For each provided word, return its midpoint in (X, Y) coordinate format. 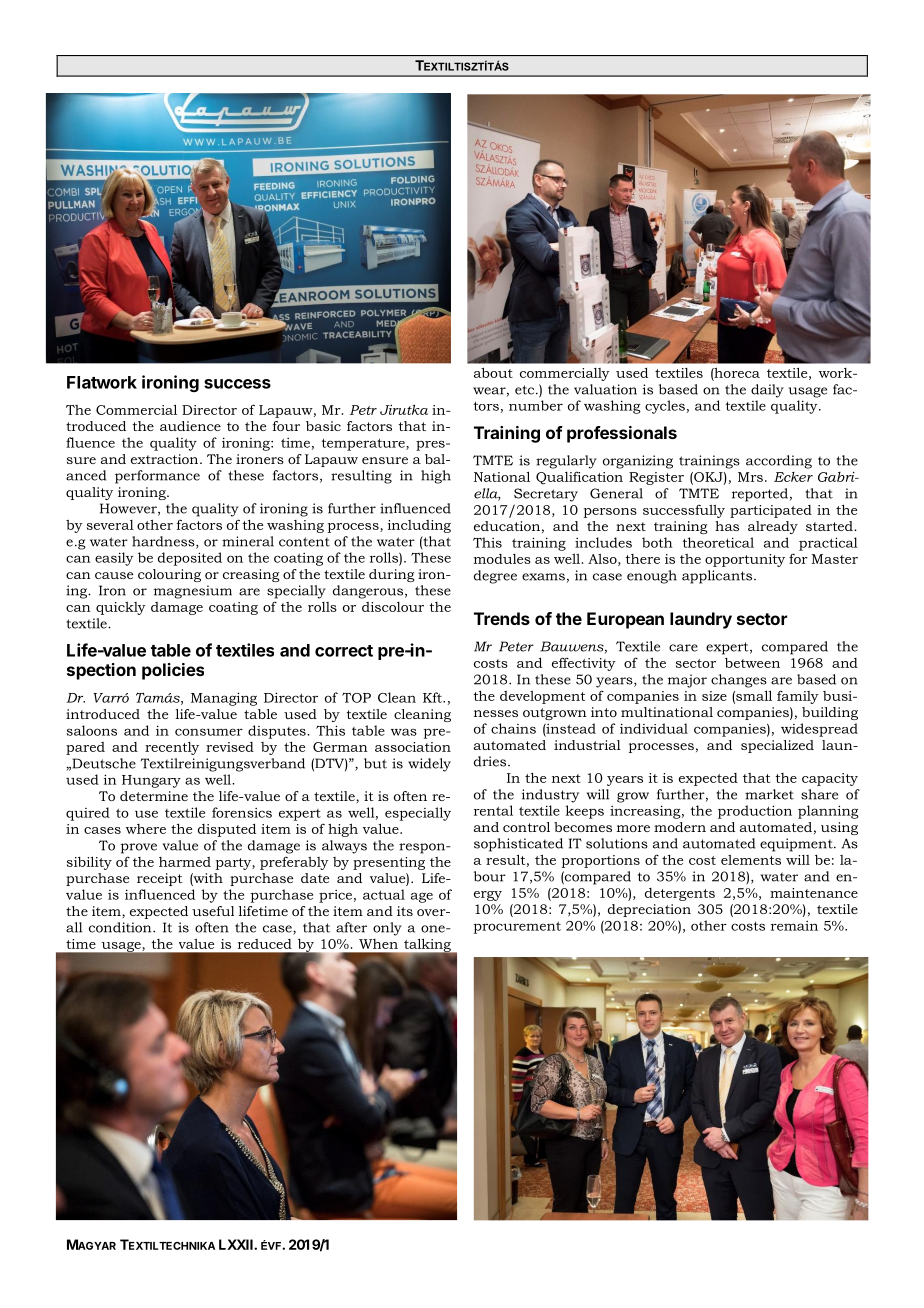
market (769, 794)
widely (429, 765)
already (773, 527)
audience (190, 426)
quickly (121, 608)
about (493, 372)
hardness (164, 542)
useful (213, 911)
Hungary (151, 781)
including (419, 526)
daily (767, 391)
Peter (516, 646)
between (752, 663)
